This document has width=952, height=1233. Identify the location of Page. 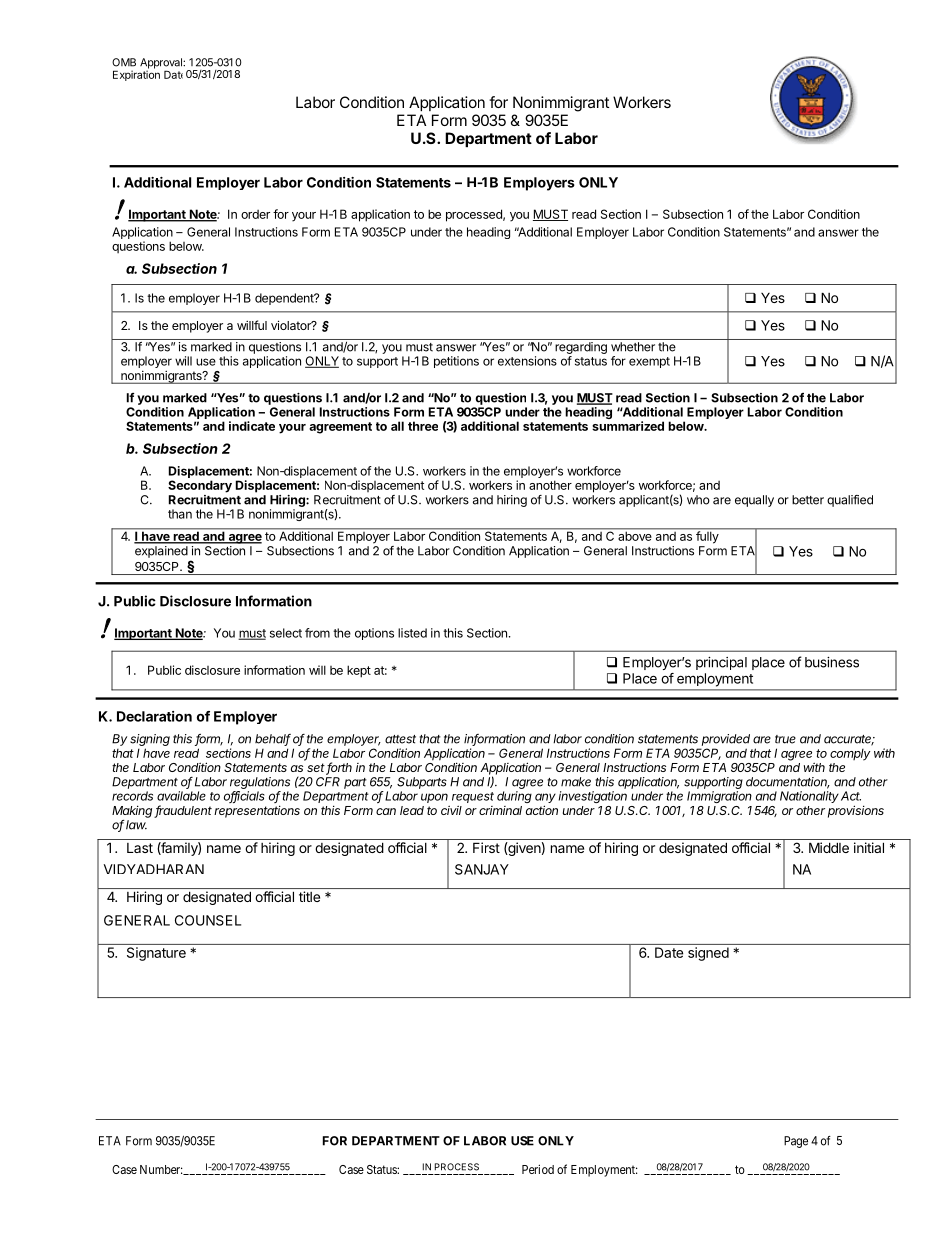
(796, 1142).
